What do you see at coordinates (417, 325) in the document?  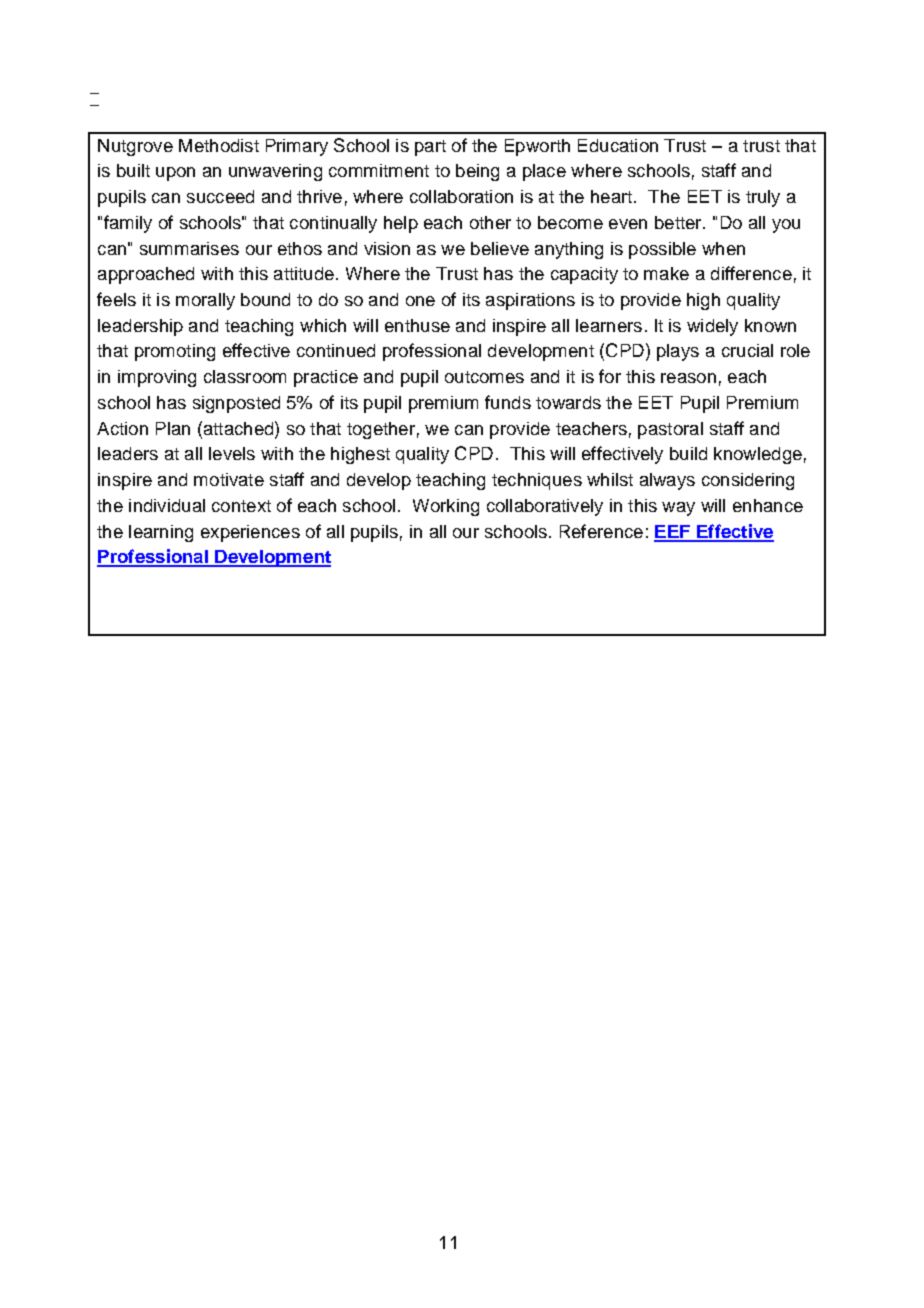 I see `enthuse` at bounding box center [417, 325].
